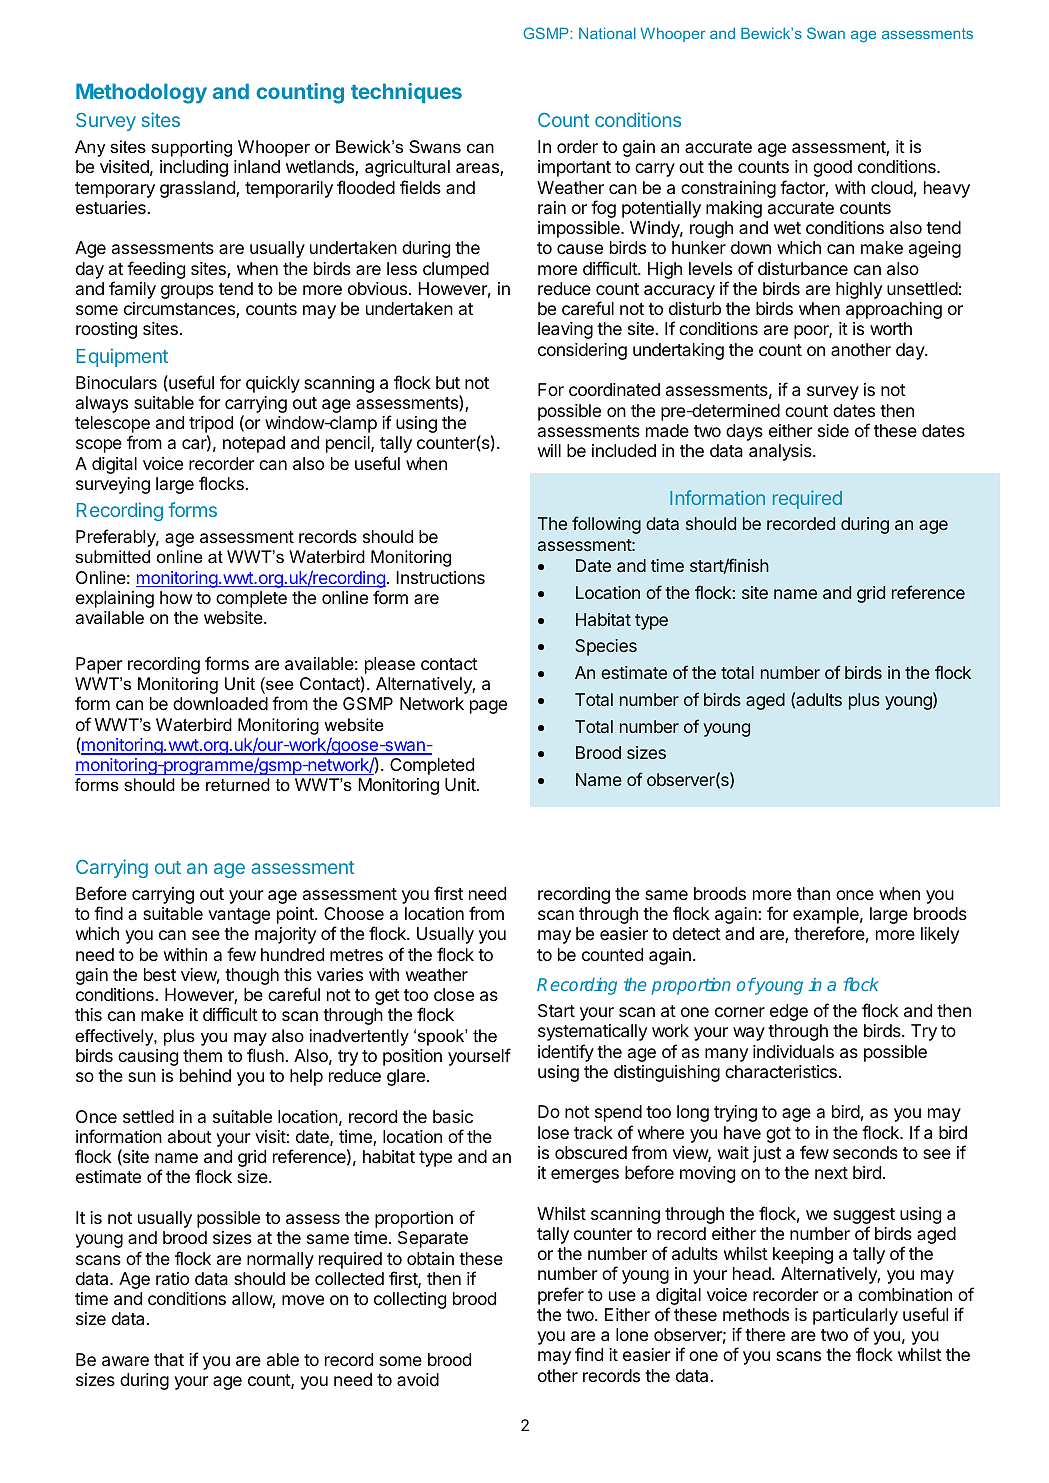 This document has height=1483, width=1049. I want to click on Methodology, so click(141, 93).
